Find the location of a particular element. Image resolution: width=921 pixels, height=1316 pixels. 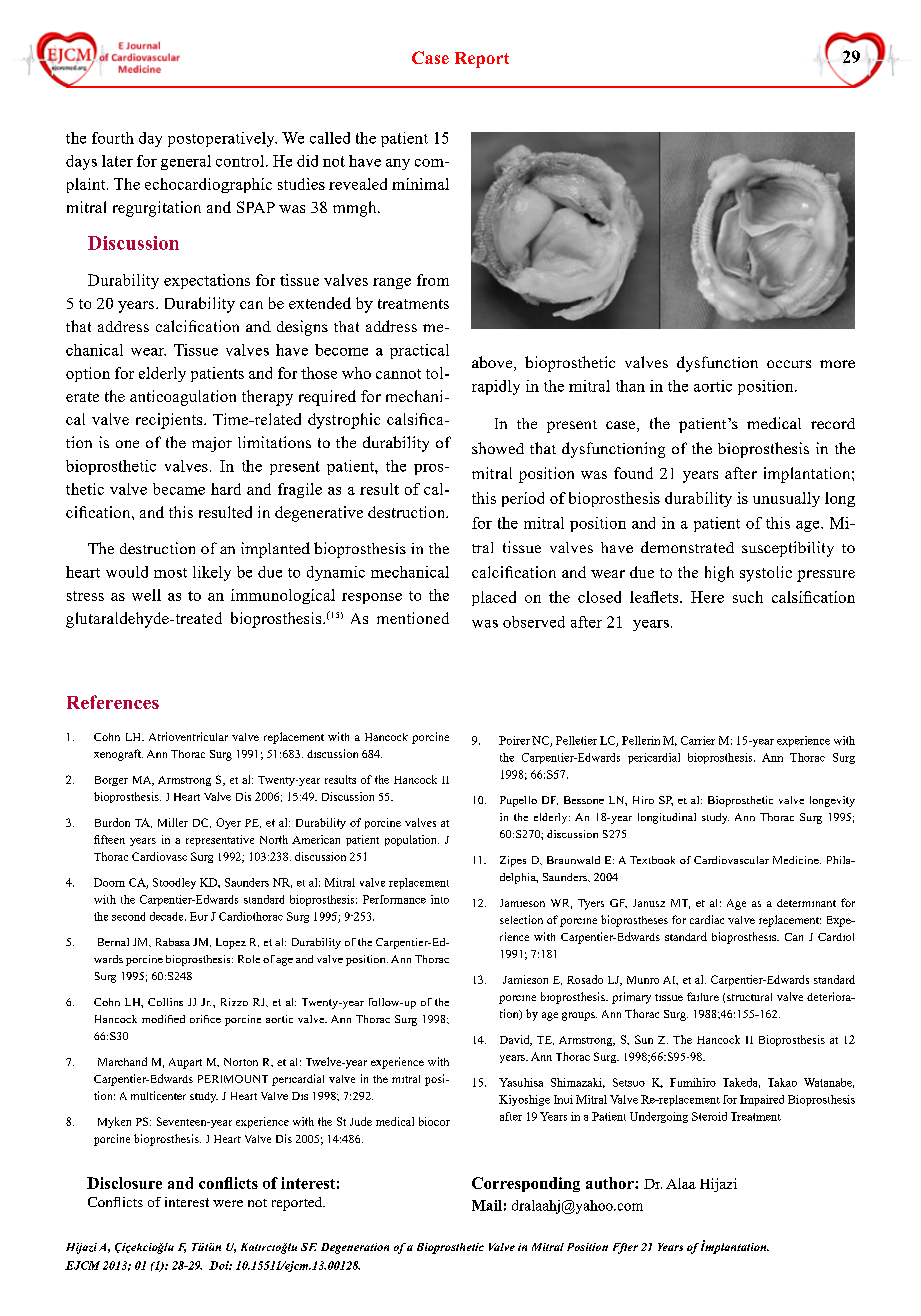

Disclosure is located at coordinates (124, 1183).
